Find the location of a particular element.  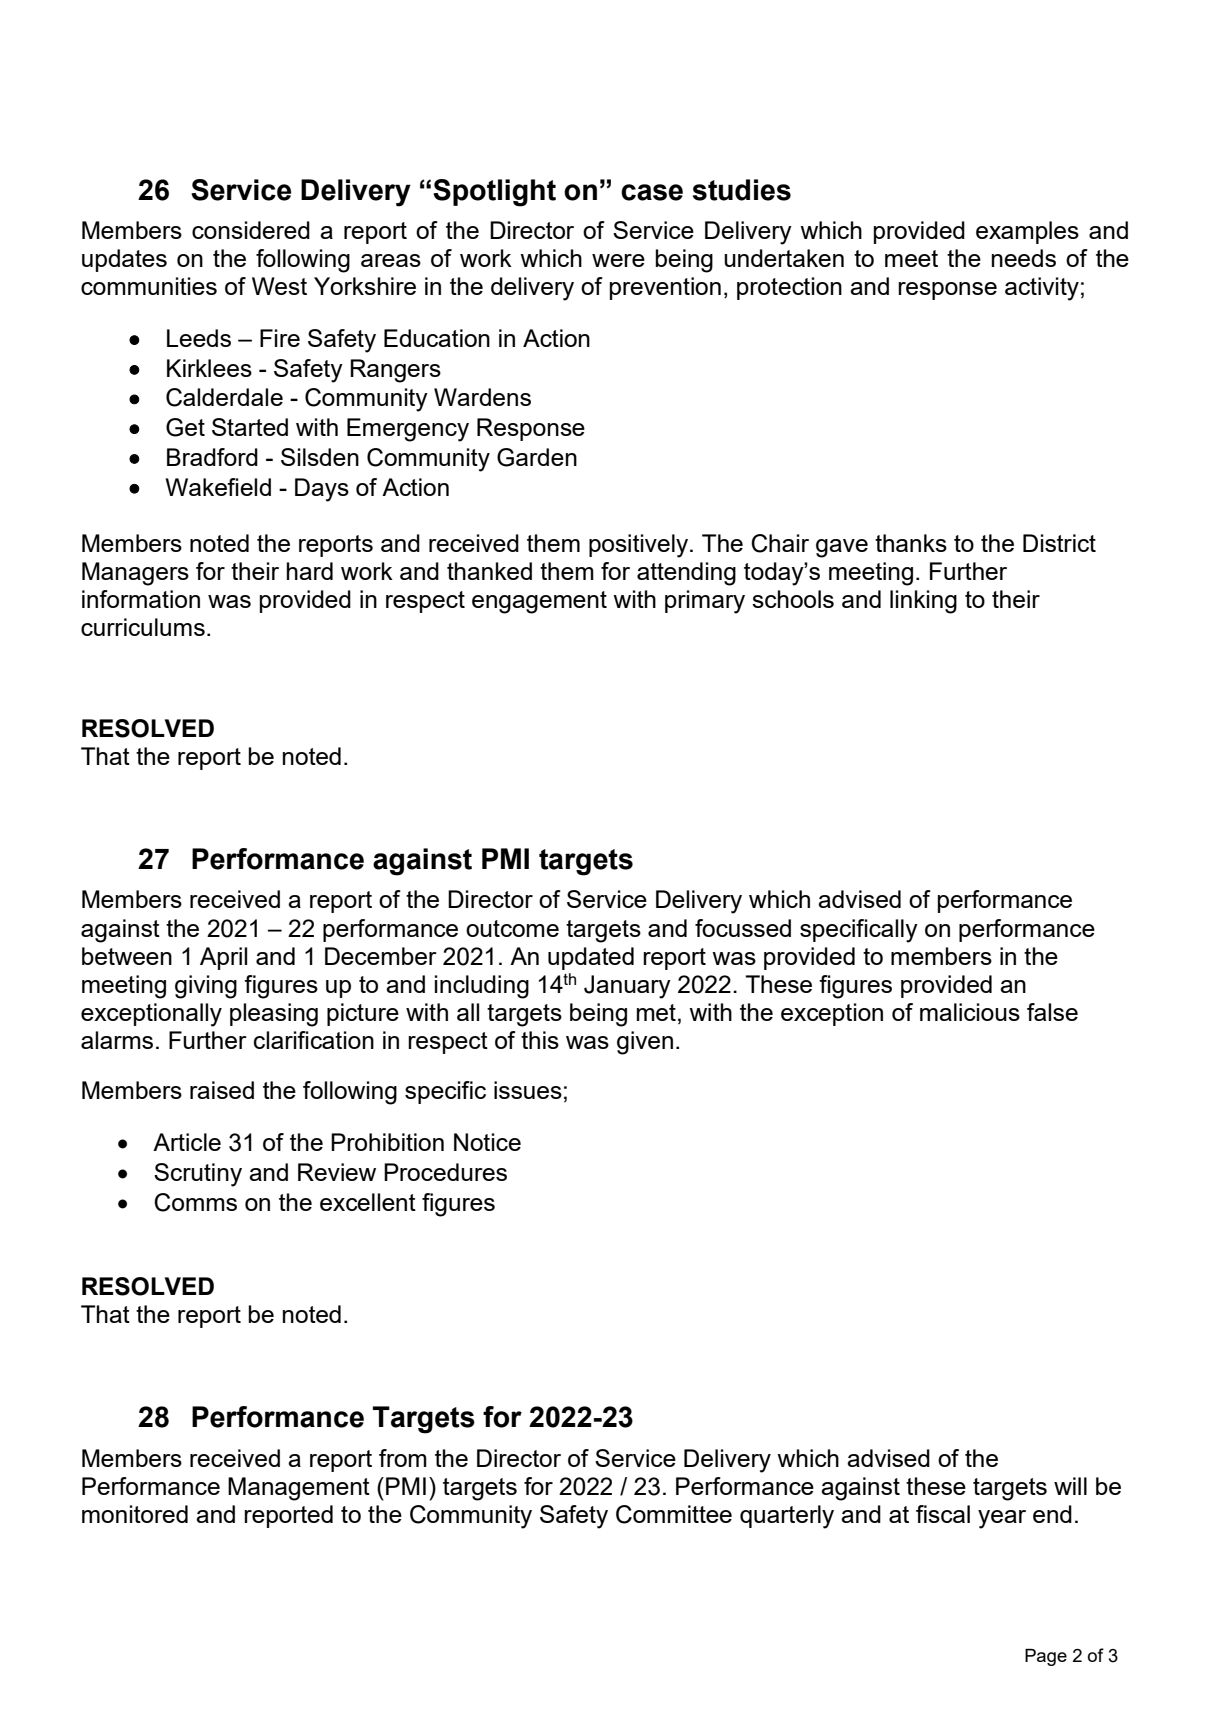

examples is located at coordinates (1027, 232).
